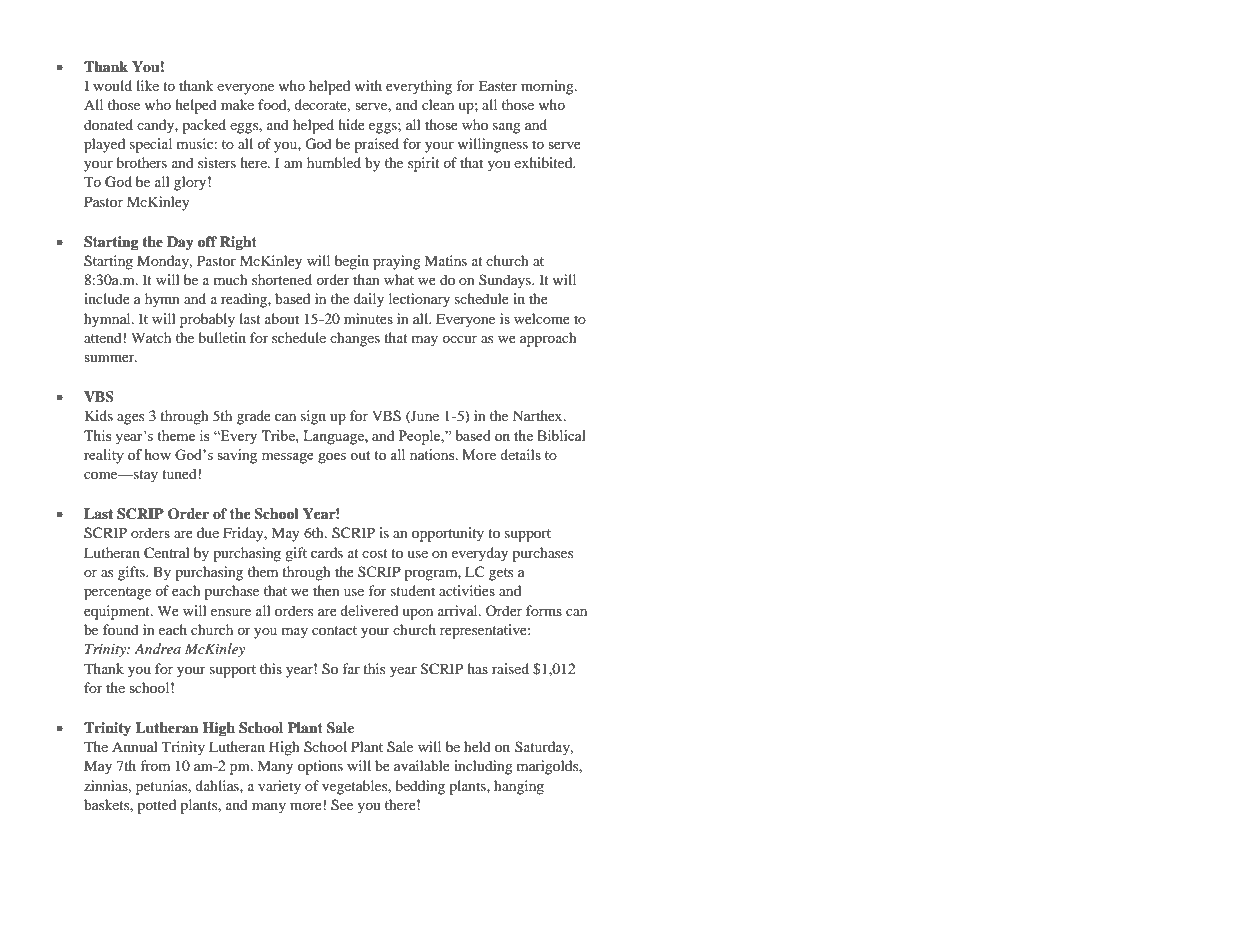 The image size is (1233, 952). Describe the element at coordinates (544, 610) in the image. I see `forms` at that location.
